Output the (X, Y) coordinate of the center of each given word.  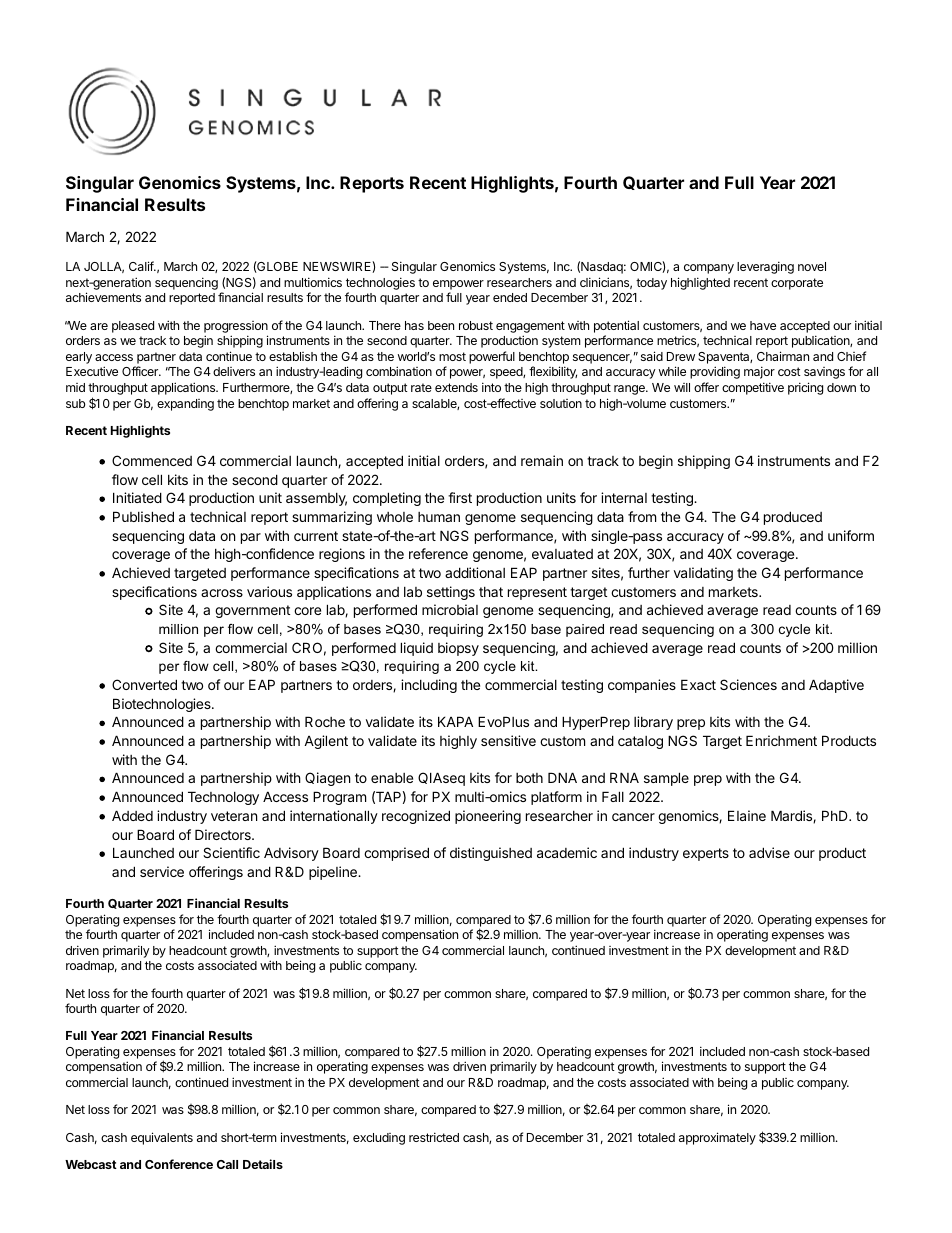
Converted (144, 684)
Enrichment (781, 740)
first (460, 497)
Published (143, 516)
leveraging (765, 267)
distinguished (491, 854)
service (162, 871)
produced (793, 518)
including (429, 686)
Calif (142, 266)
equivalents (162, 1138)
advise (769, 852)
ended (510, 297)
